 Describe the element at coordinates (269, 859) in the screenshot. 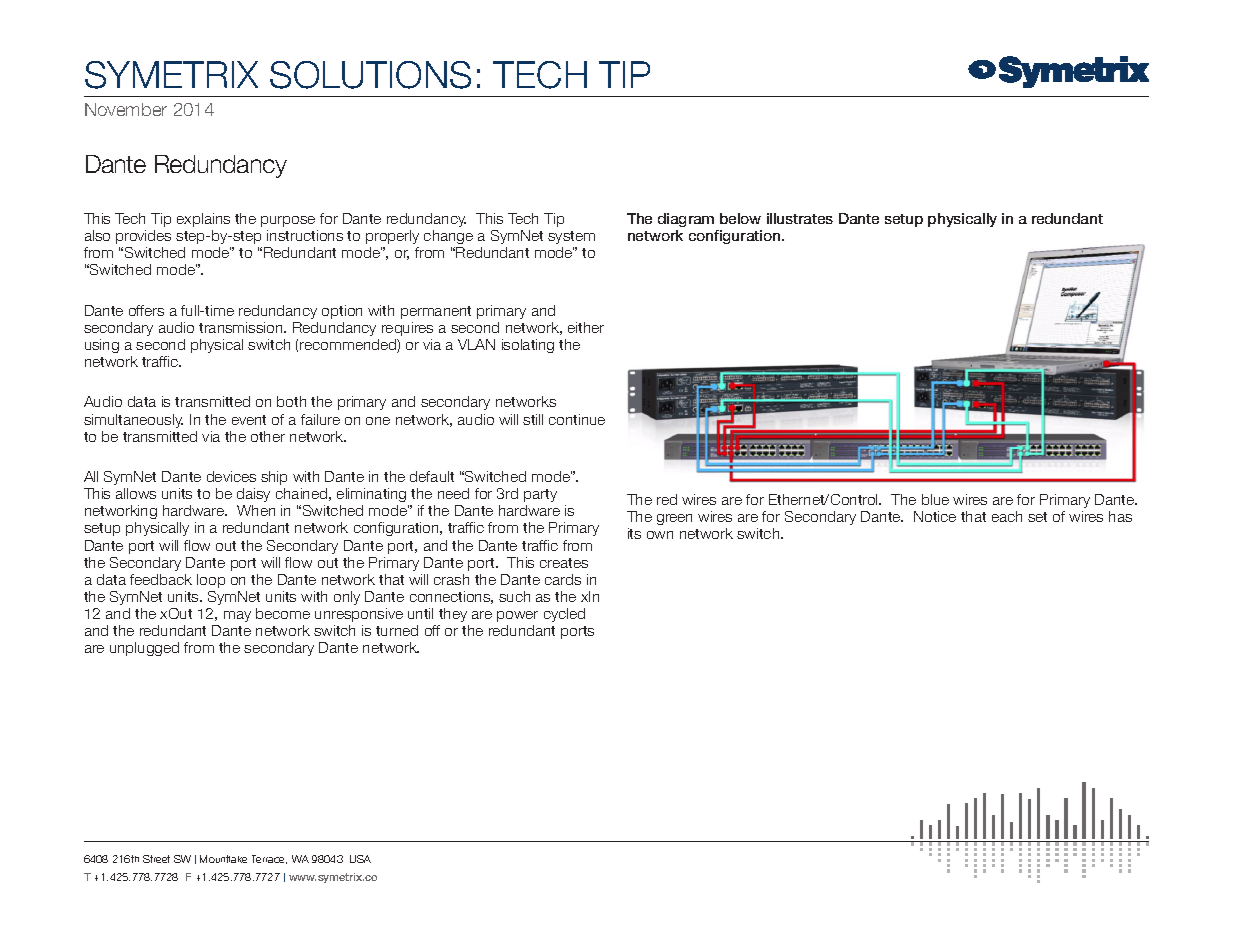

I see `Terrace` at that location.
